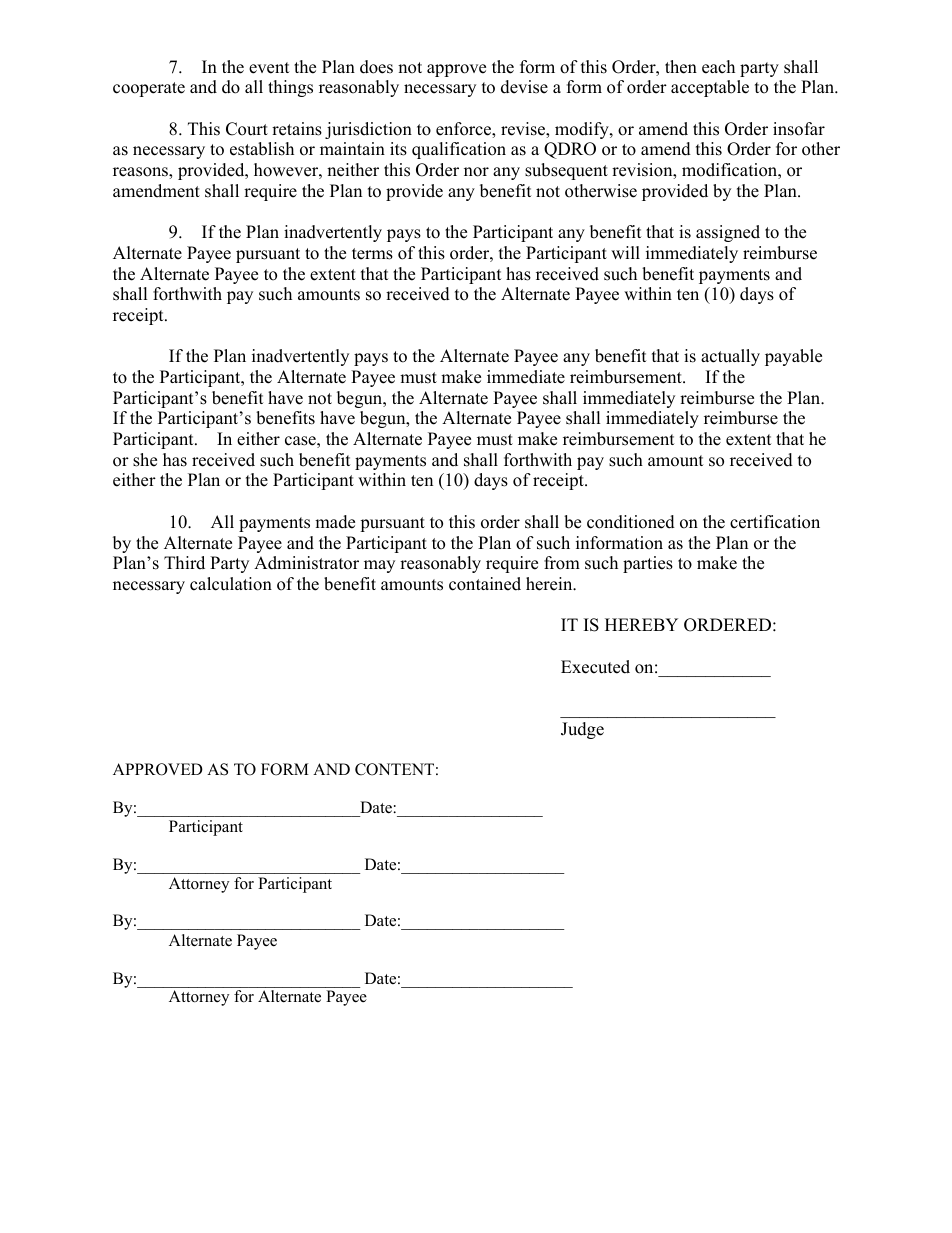 The height and width of the screenshot is (1233, 952). I want to click on event, so click(269, 68).
